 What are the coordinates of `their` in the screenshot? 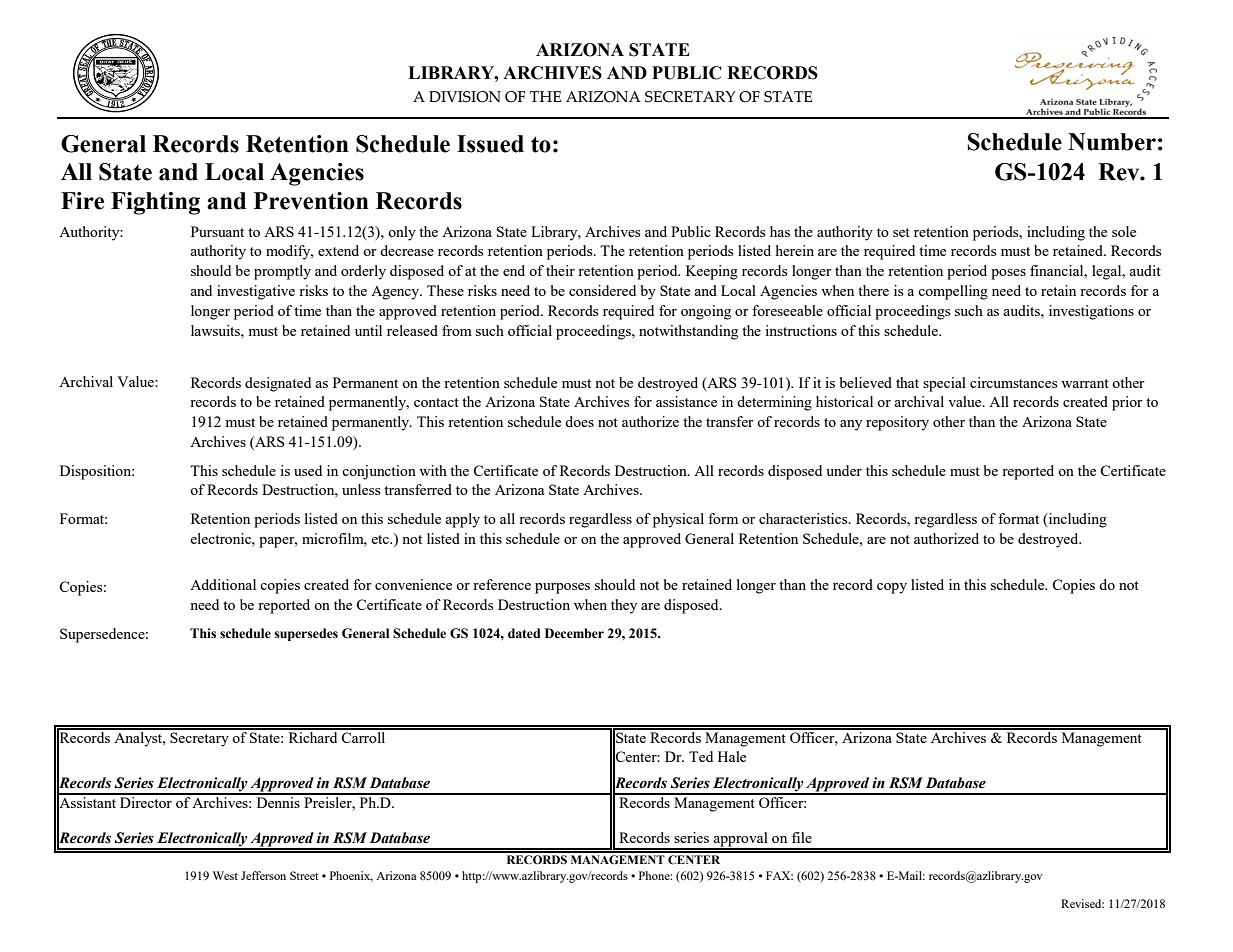 It's located at (560, 270).
